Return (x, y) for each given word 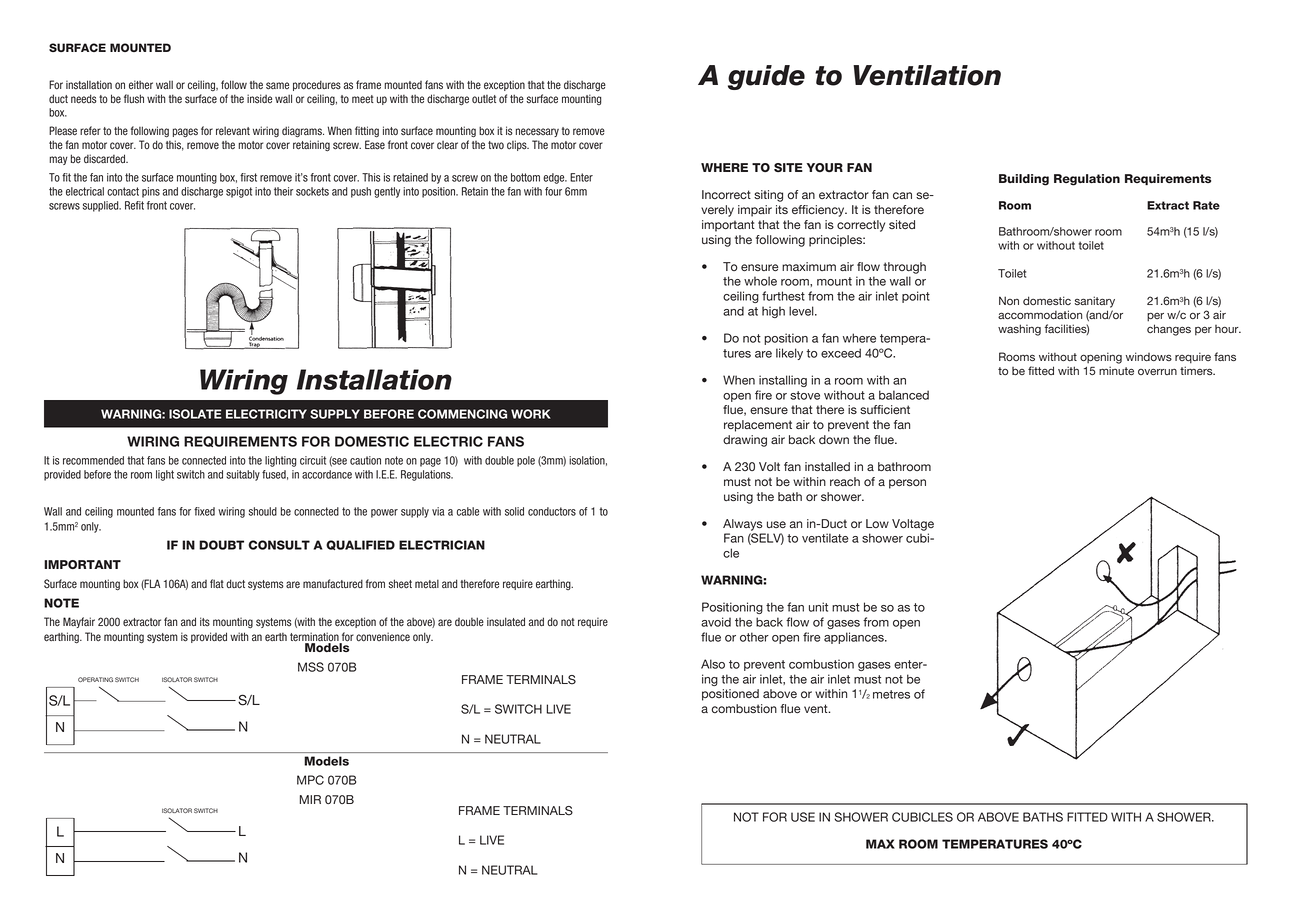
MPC (310, 780)
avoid (716, 622)
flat (217, 584)
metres (891, 694)
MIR (310, 799)
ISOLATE (195, 414)
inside (259, 99)
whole (760, 281)
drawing (745, 441)
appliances (855, 638)
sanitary (1095, 302)
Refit (134, 205)
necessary (537, 132)
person (907, 484)
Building (1024, 180)
